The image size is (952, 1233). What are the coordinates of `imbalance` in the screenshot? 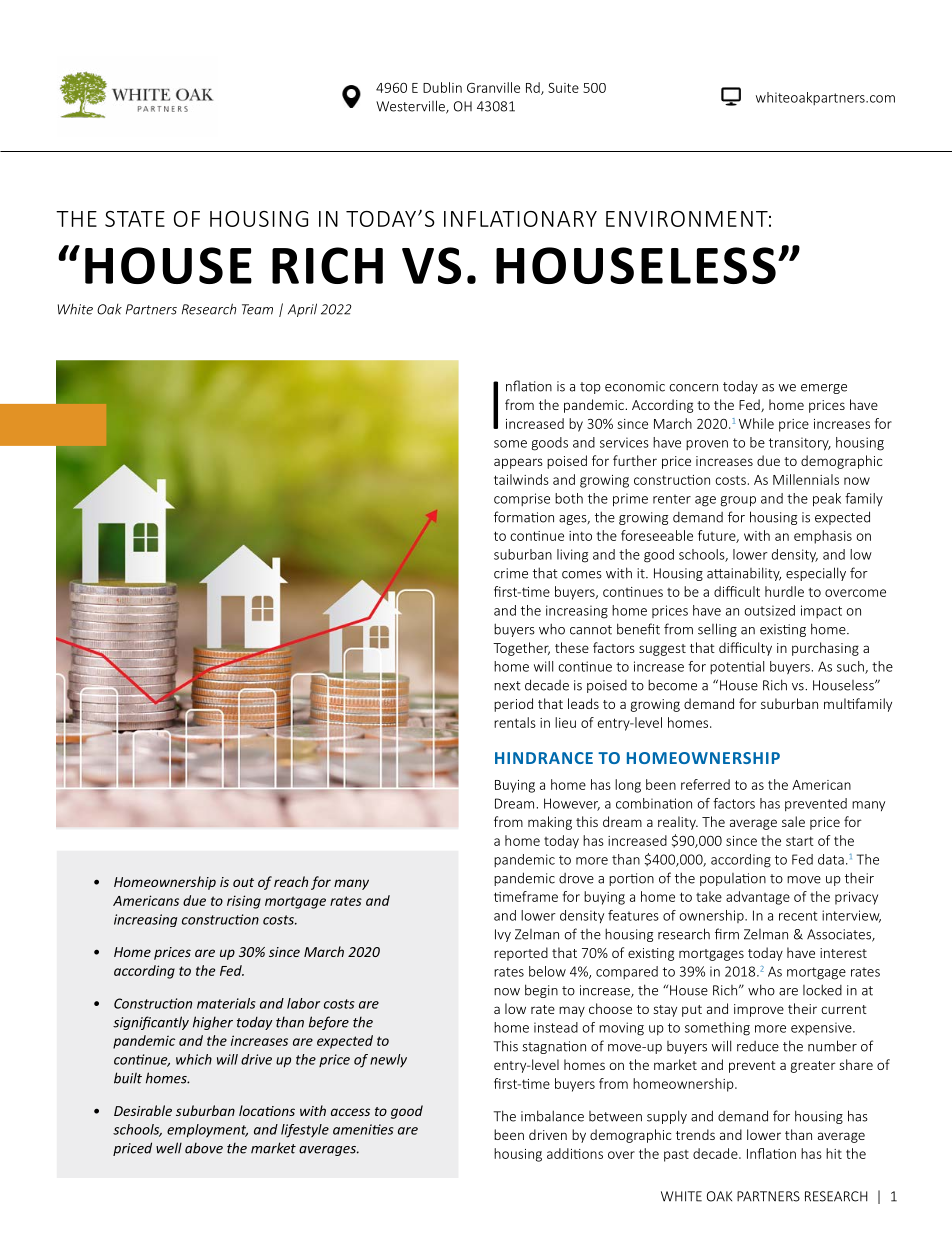 It's located at (552, 1116).
